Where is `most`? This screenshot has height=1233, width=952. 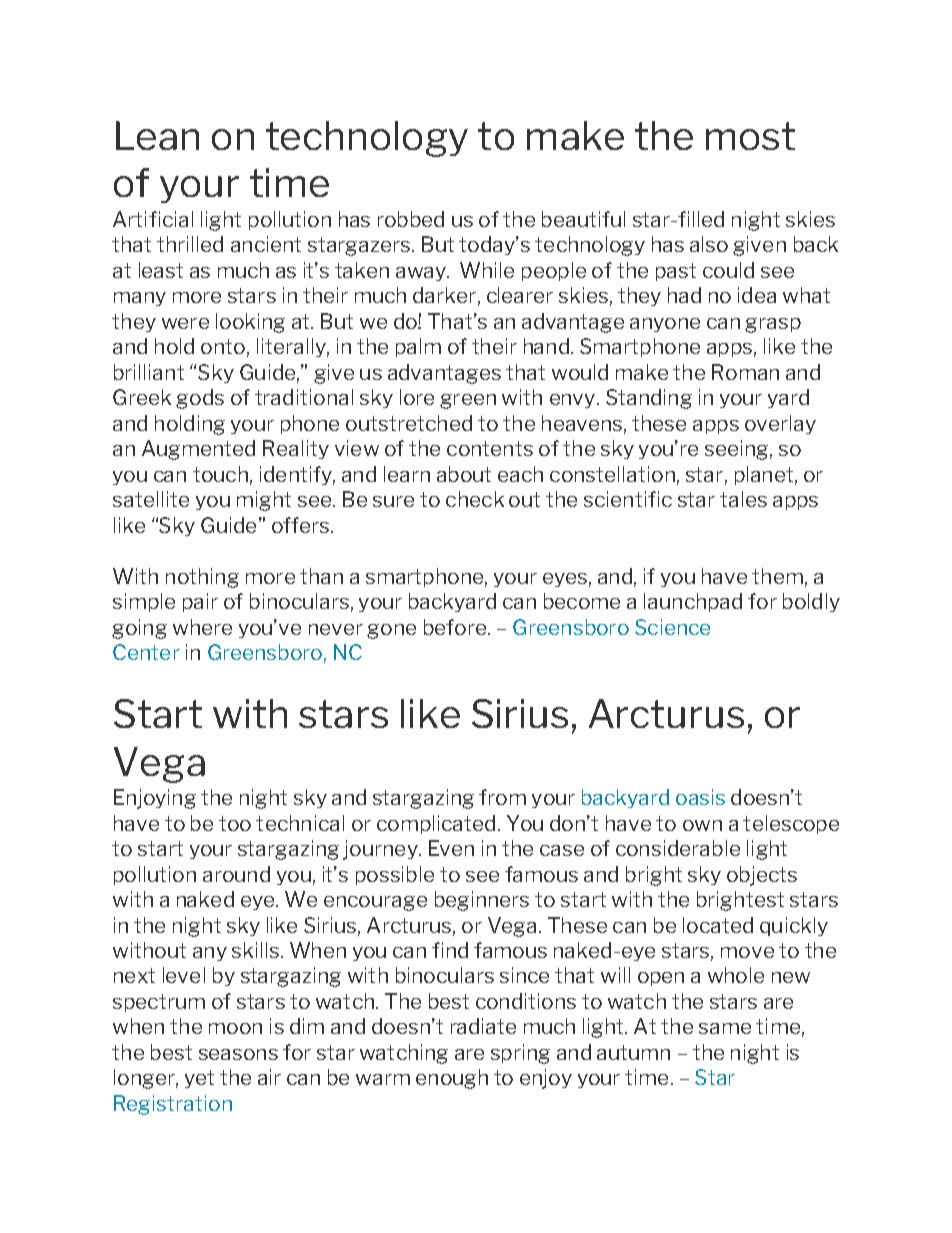
most is located at coordinates (750, 136).
